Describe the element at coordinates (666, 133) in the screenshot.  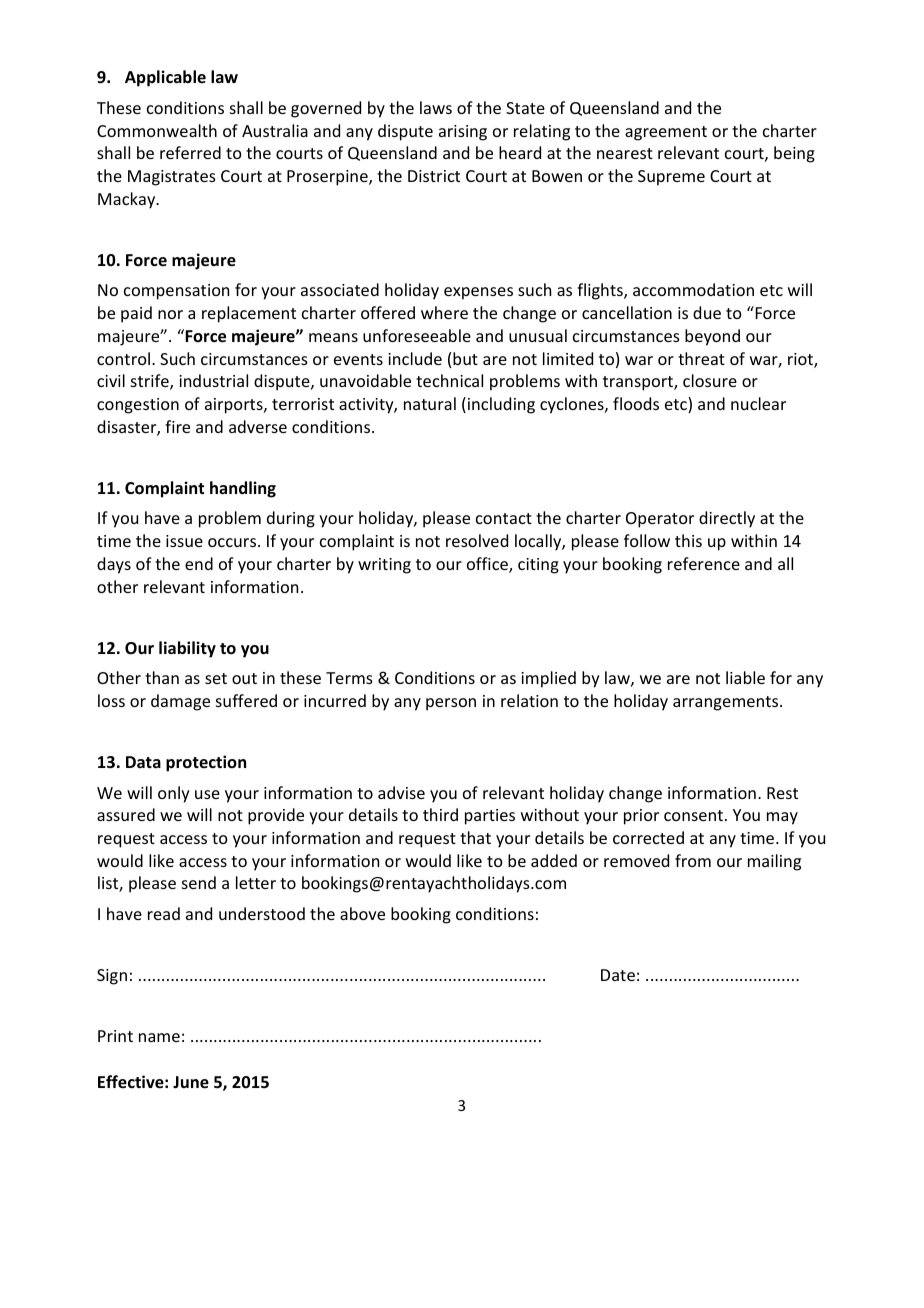
I see `agreement` at that location.
